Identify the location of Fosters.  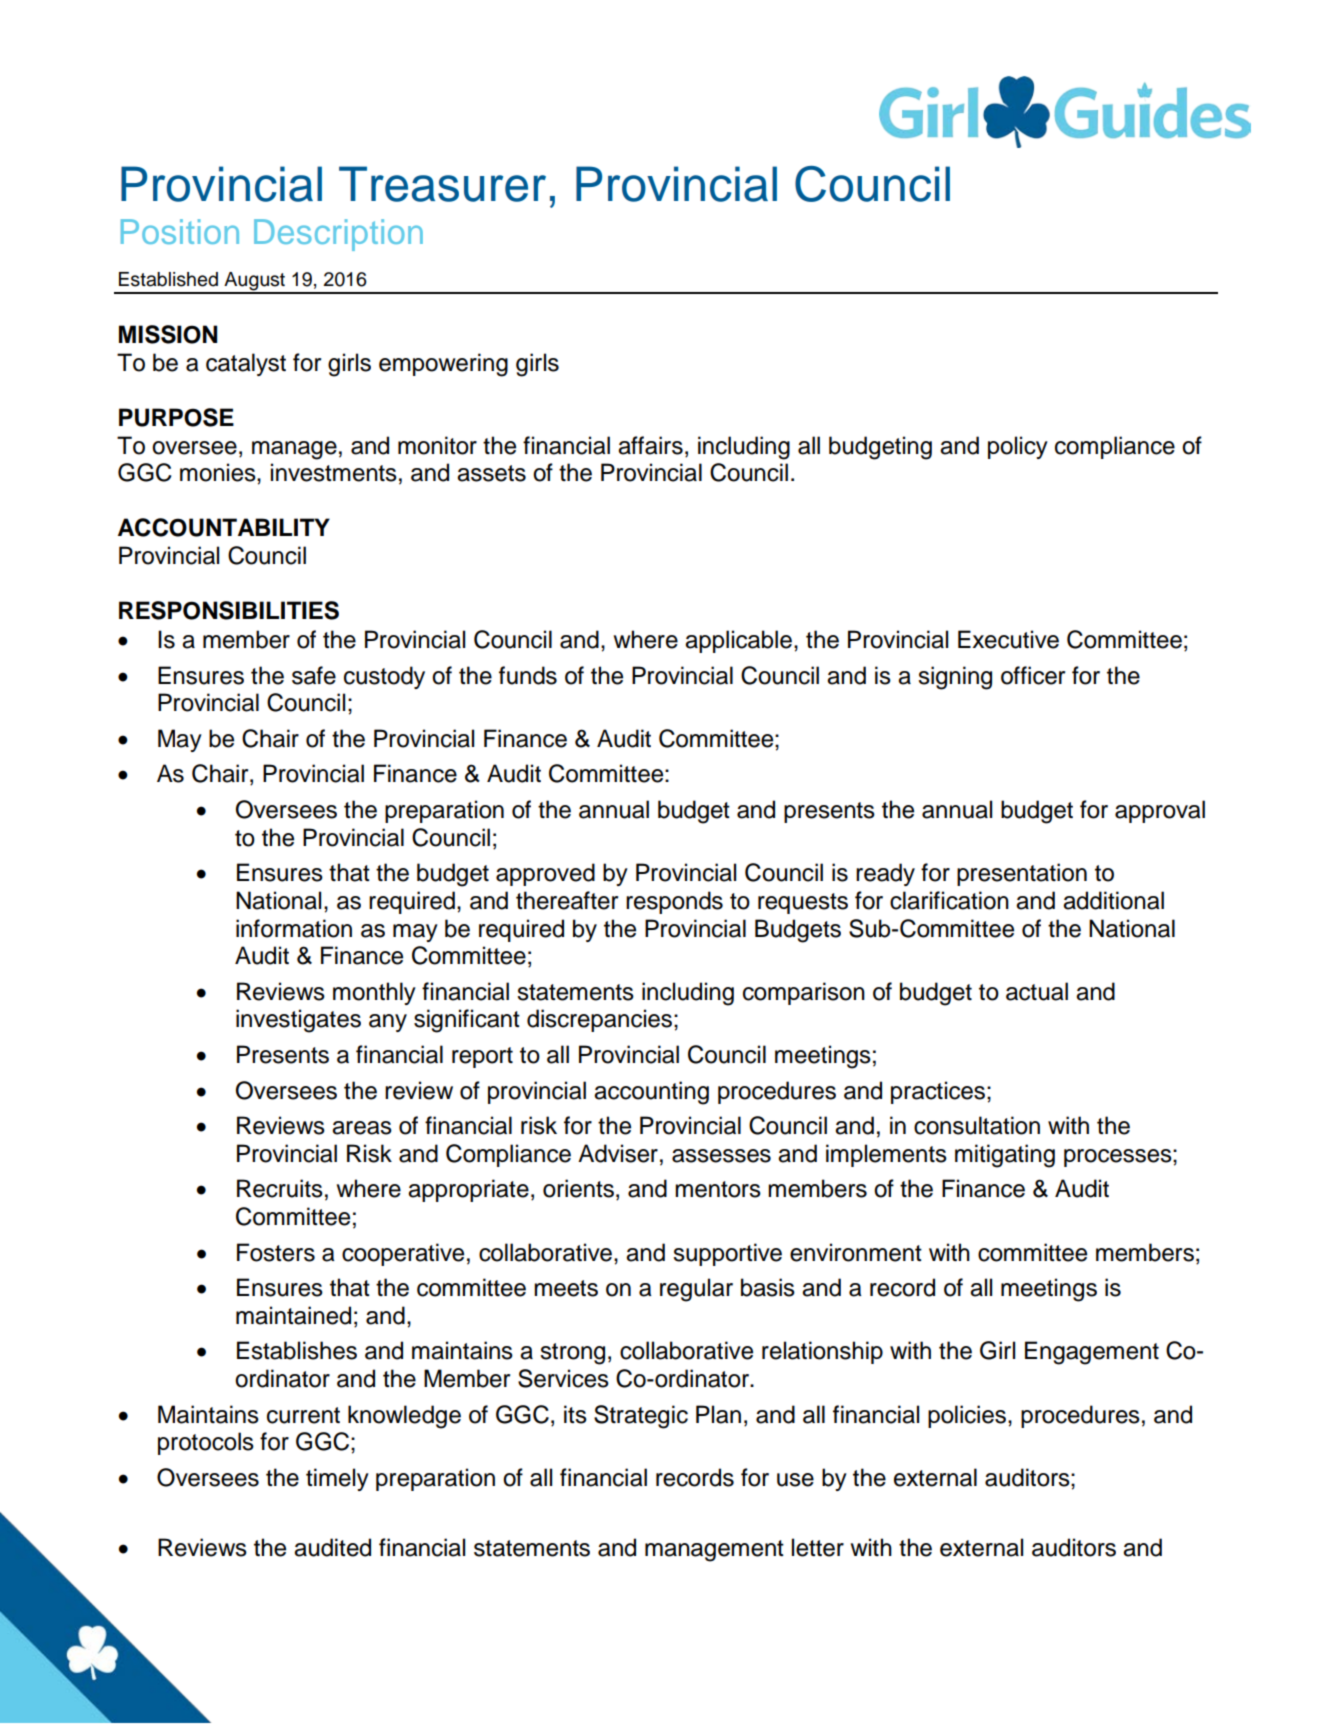
(276, 1252).
